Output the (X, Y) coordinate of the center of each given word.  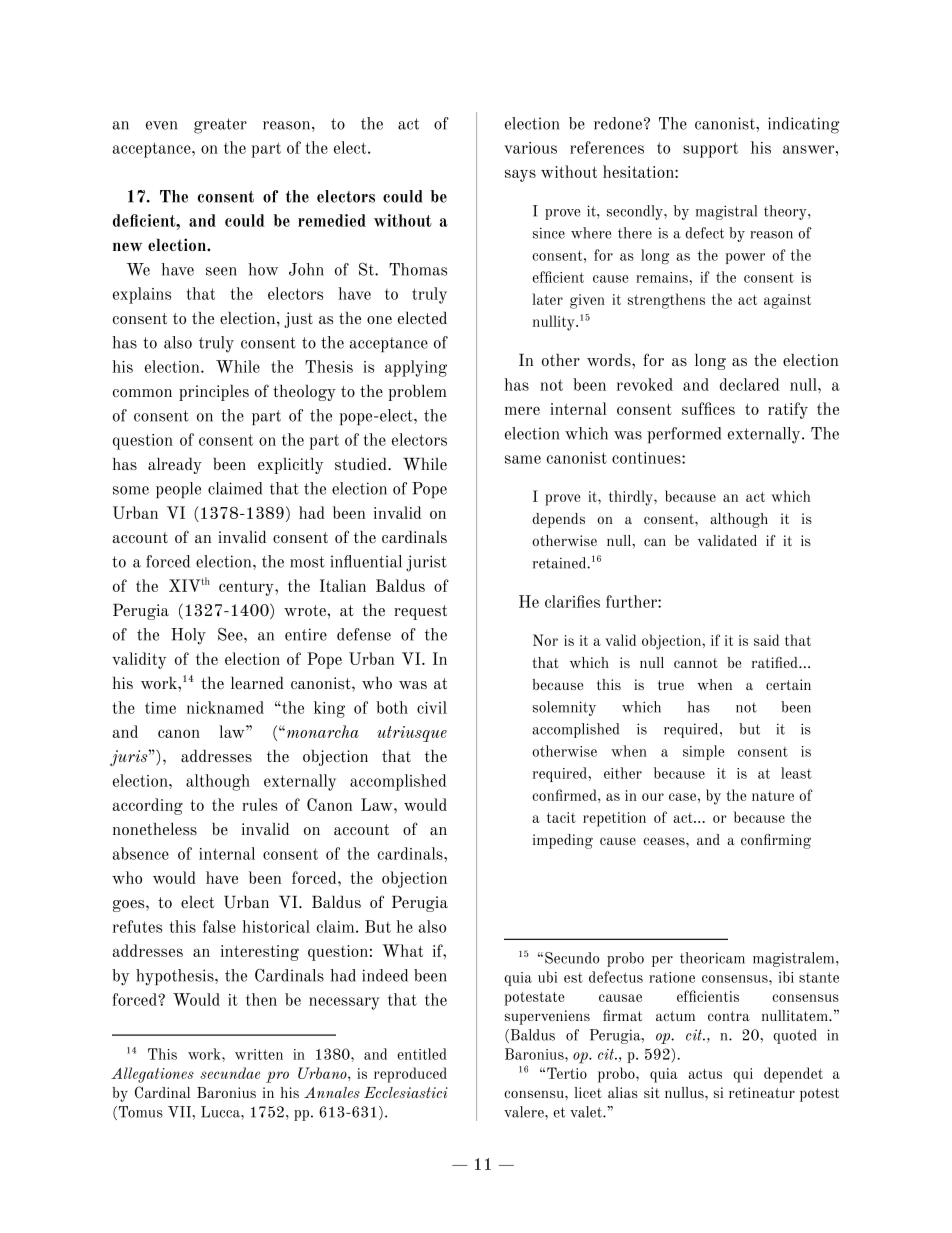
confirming (776, 841)
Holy (188, 636)
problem (417, 393)
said (766, 640)
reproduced (410, 1075)
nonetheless (155, 829)
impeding (563, 841)
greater (220, 126)
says (520, 175)
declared (749, 384)
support (710, 150)
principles (214, 393)
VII (180, 1112)
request (420, 612)
